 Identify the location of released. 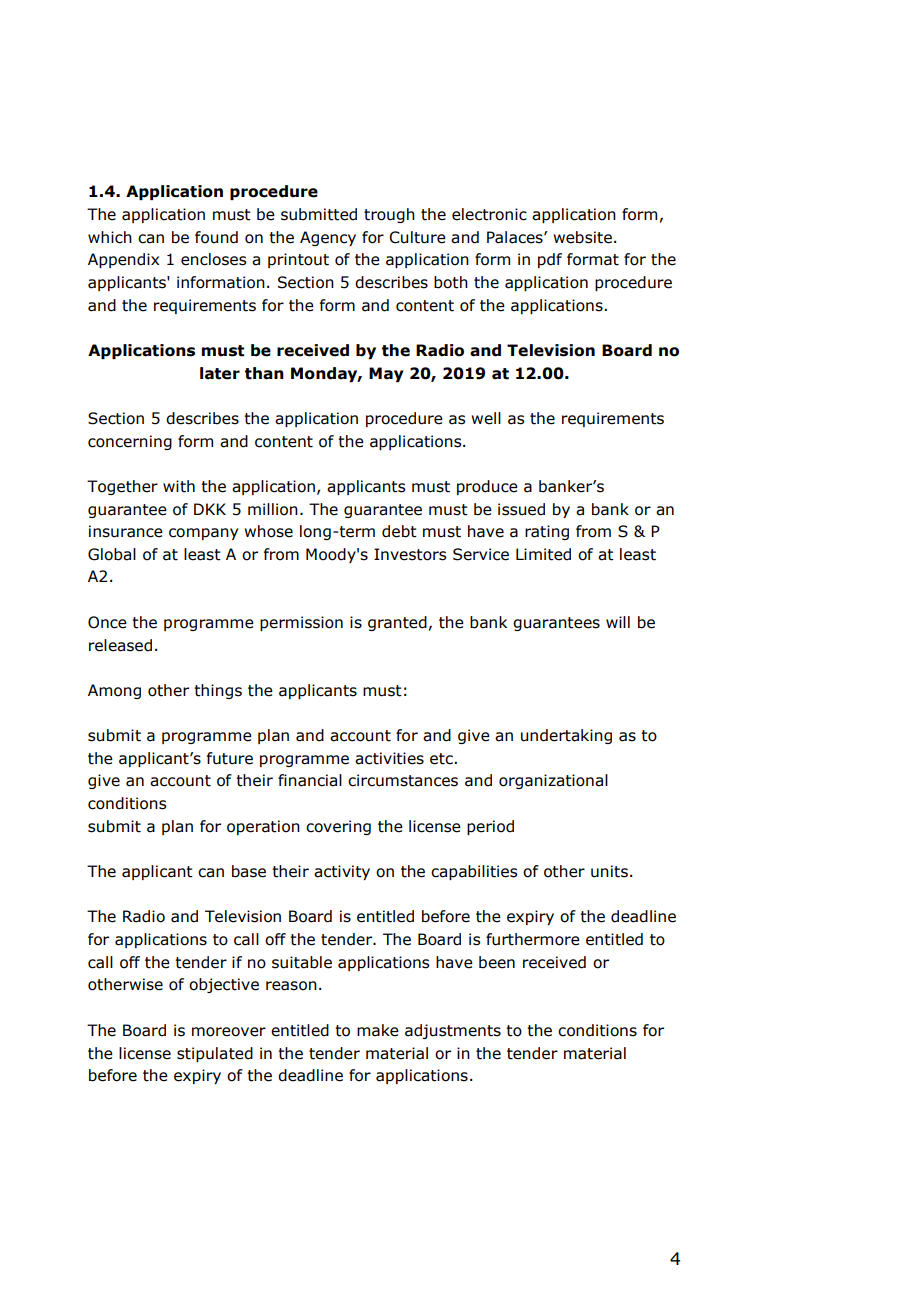
(120, 645).
